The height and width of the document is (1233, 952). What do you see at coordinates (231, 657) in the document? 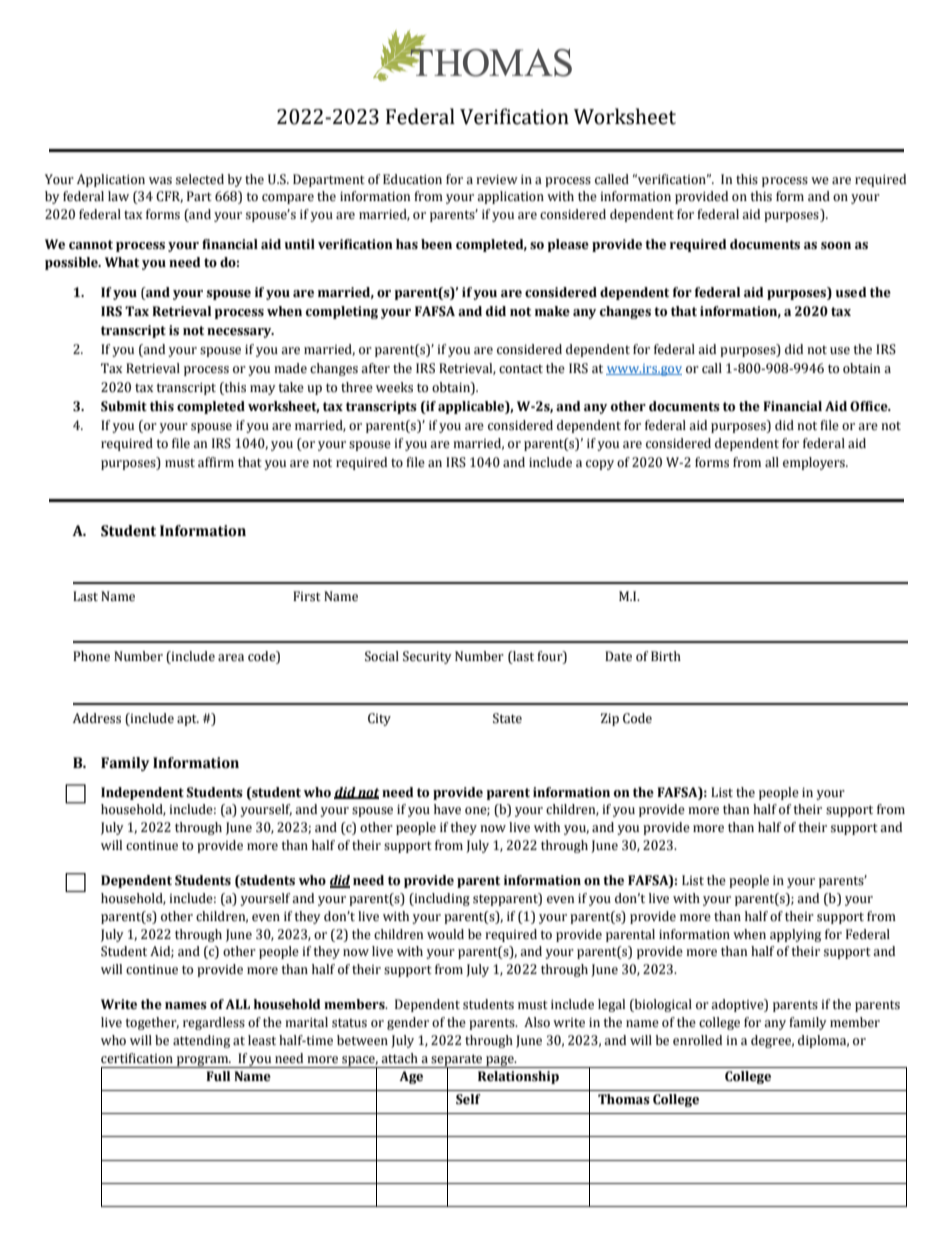
I see `area` at bounding box center [231, 657].
